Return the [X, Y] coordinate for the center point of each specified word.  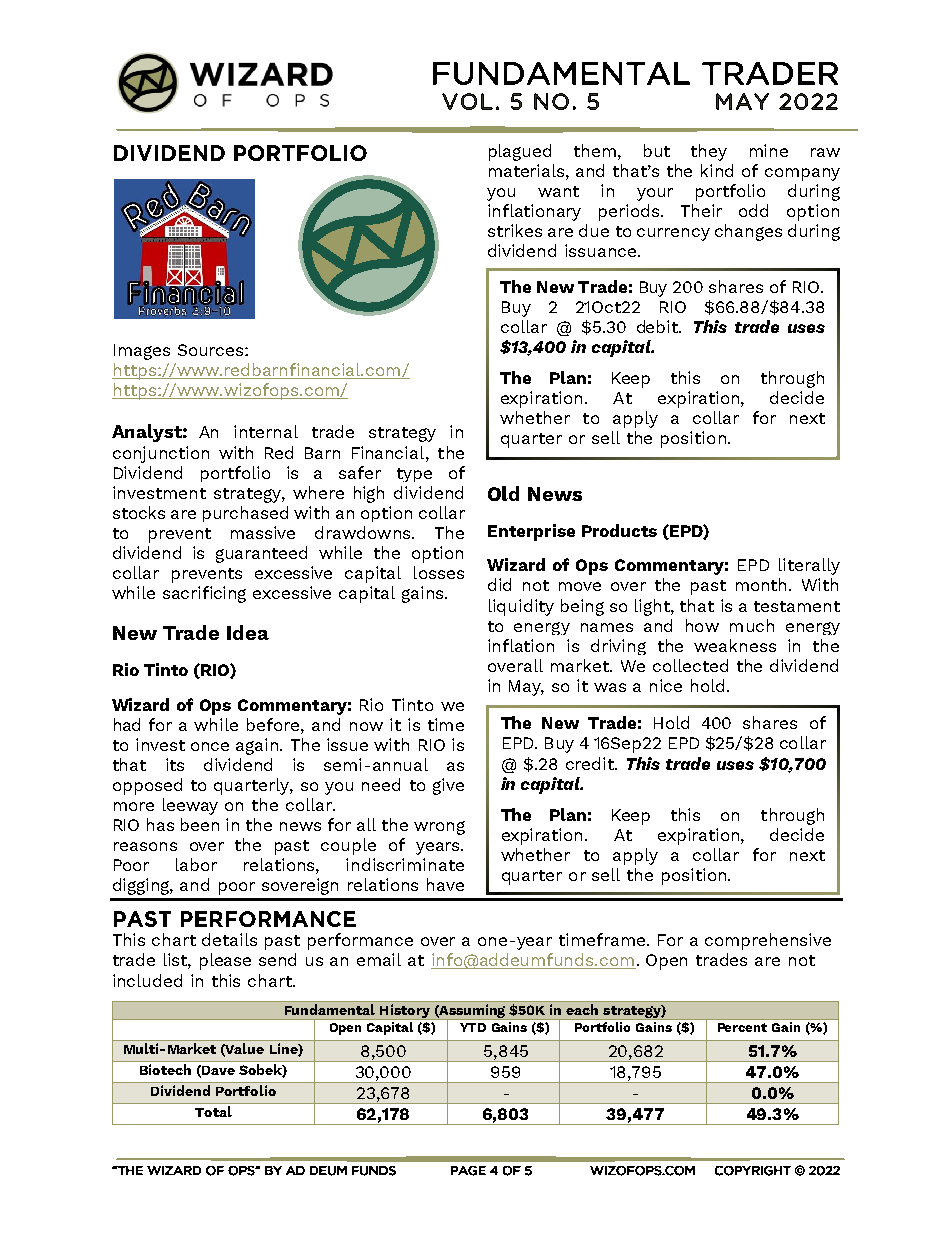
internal [266, 431]
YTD [473, 1027]
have [445, 884]
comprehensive [768, 941]
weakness [735, 645]
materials [528, 170]
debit [659, 326]
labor [196, 864]
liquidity [521, 607]
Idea [248, 632]
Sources [212, 350]
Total [213, 1111]
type [414, 475]
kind [717, 170]
